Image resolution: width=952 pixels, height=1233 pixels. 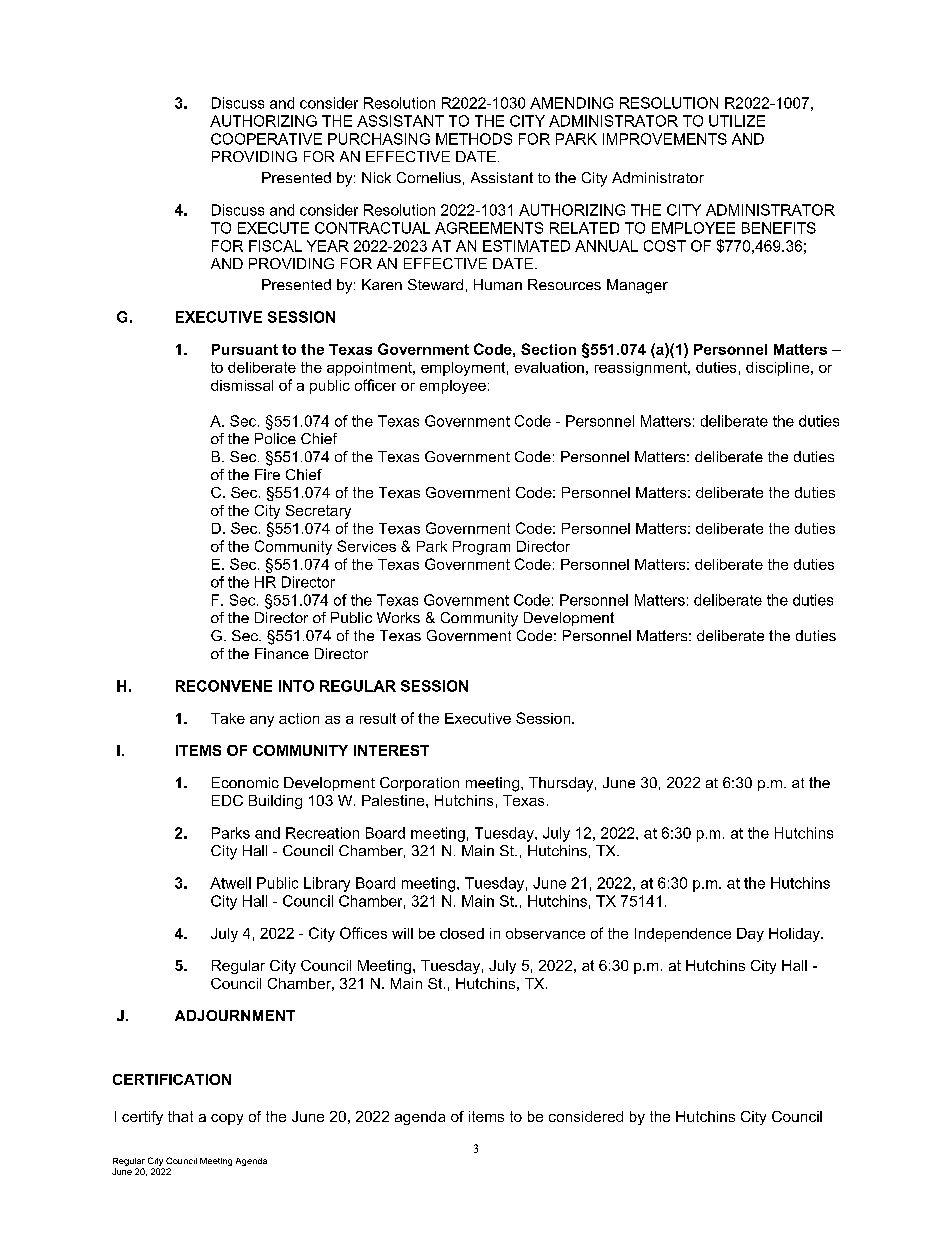 What do you see at coordinates (227, 1119) in the document?
I see `copy` at bounding box center [227, 1119].
